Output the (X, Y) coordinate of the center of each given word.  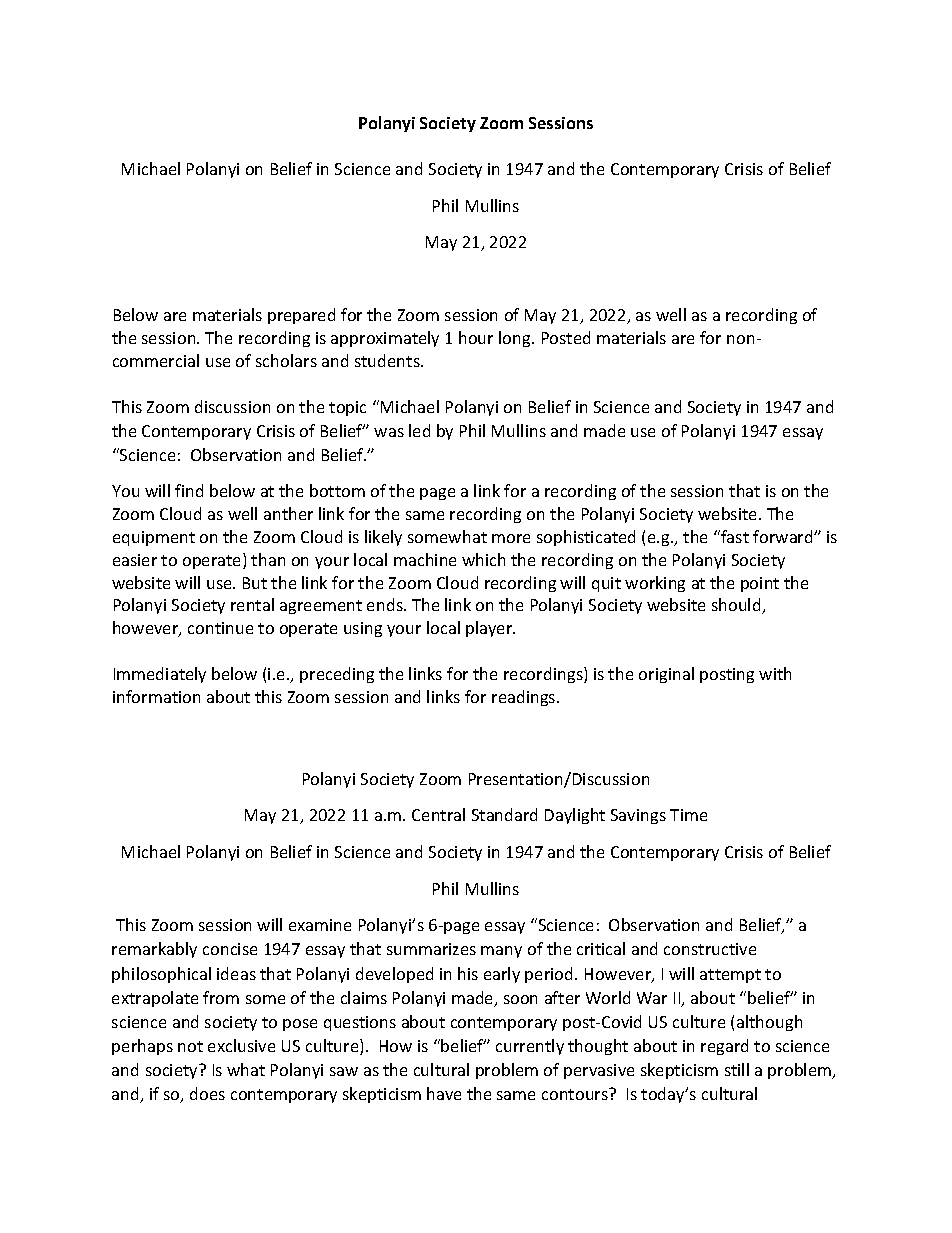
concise (230, 949)
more (511, 538)
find (189, 490)
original (666, 675)
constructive (710, 949)
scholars (286, 360)
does (207, 1093)
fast (734, 536)
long (516, 339)
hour (476, 337)
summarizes (431, 949)
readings (525, 698)
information (156, 696)
